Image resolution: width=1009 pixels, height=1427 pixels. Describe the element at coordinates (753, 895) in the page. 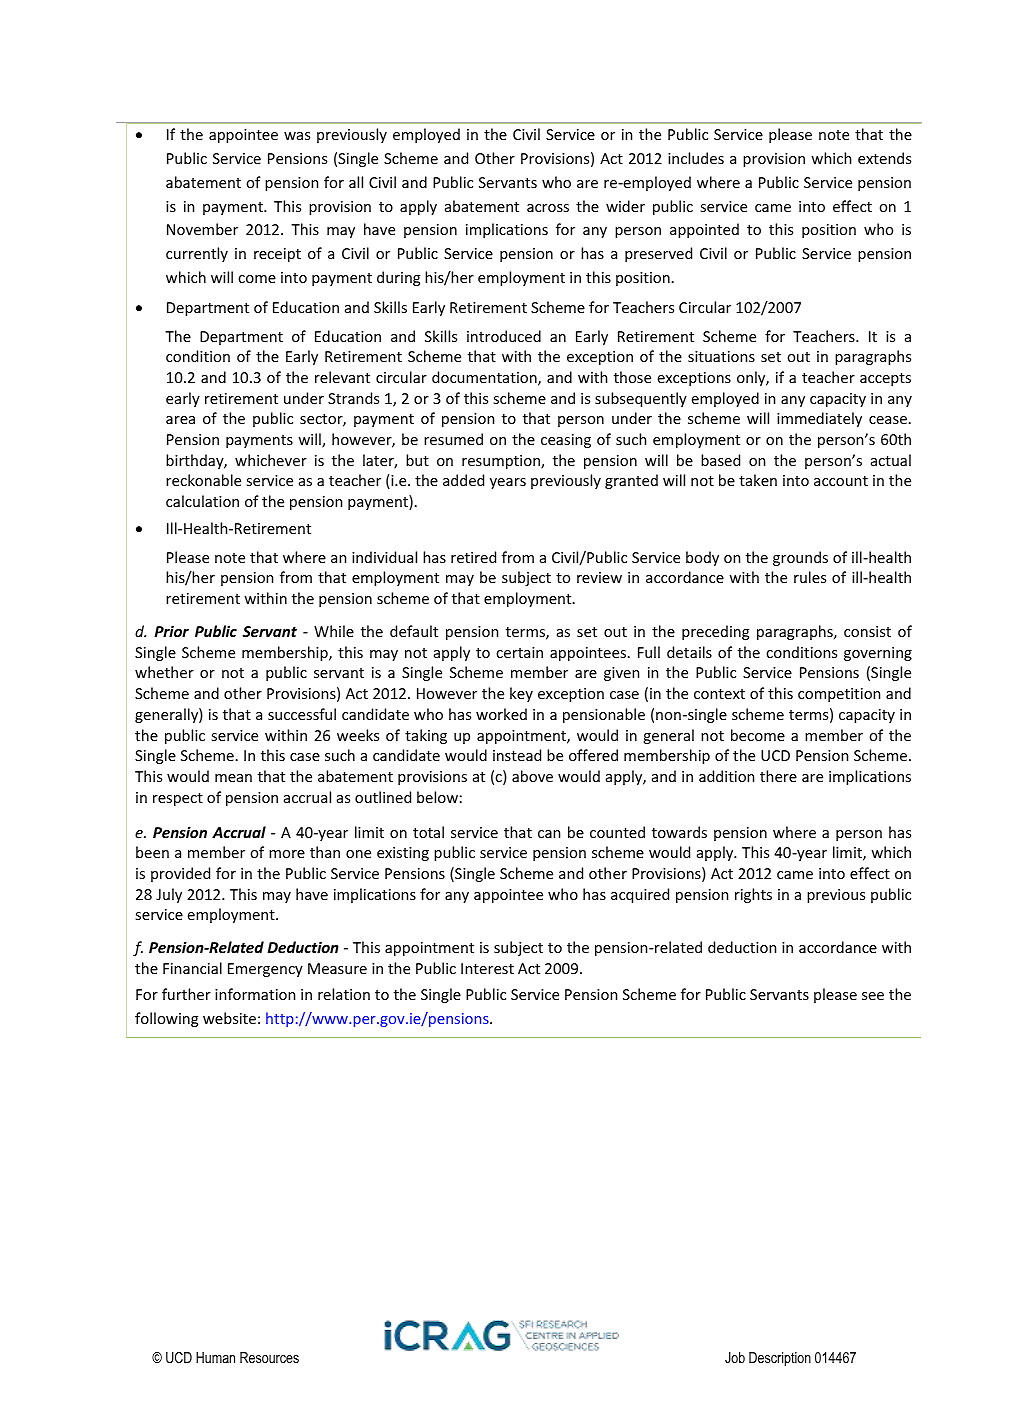

I see `rights` at that location.
